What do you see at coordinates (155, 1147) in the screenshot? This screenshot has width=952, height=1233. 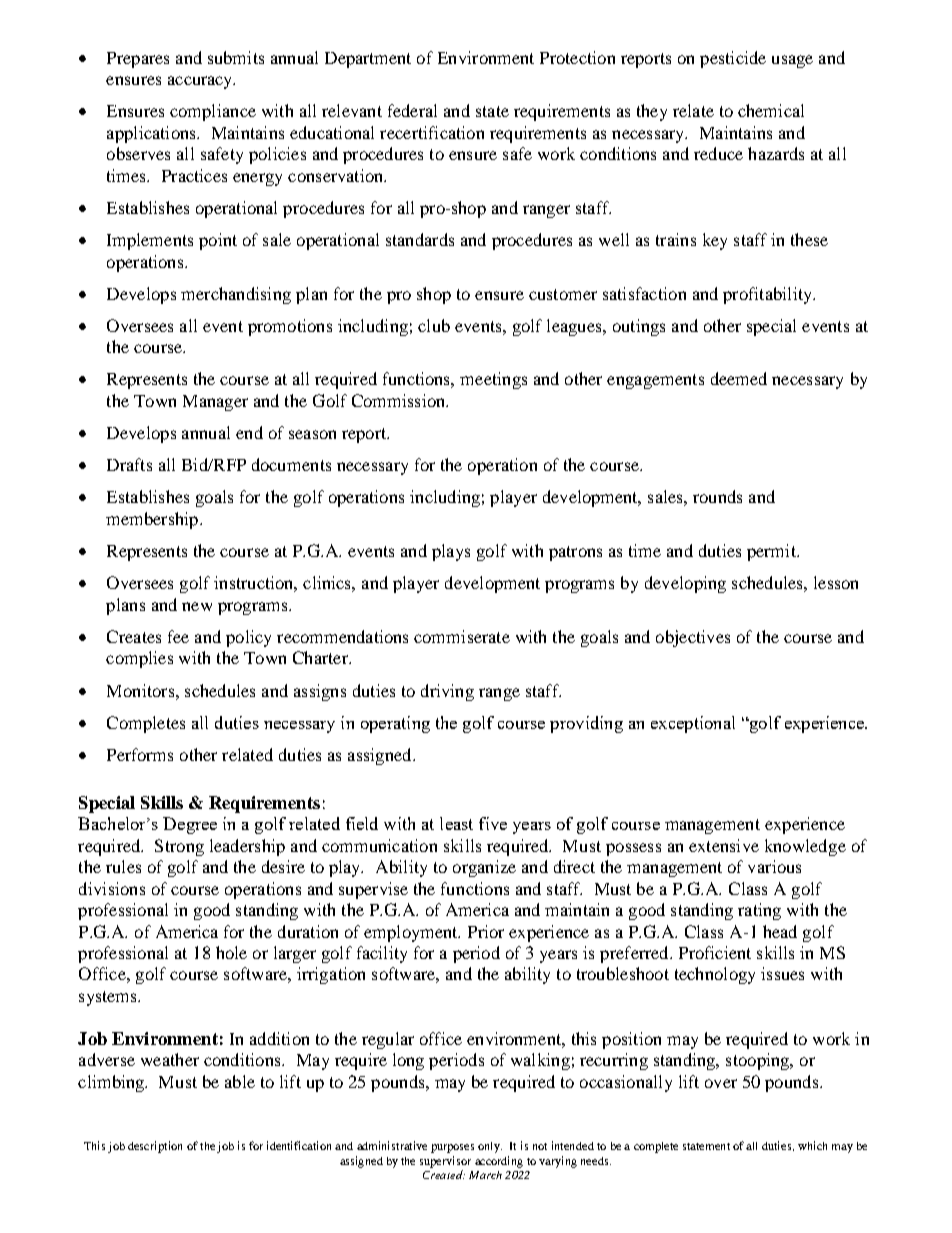 I see `description` at bounding box center [155, 1147].
